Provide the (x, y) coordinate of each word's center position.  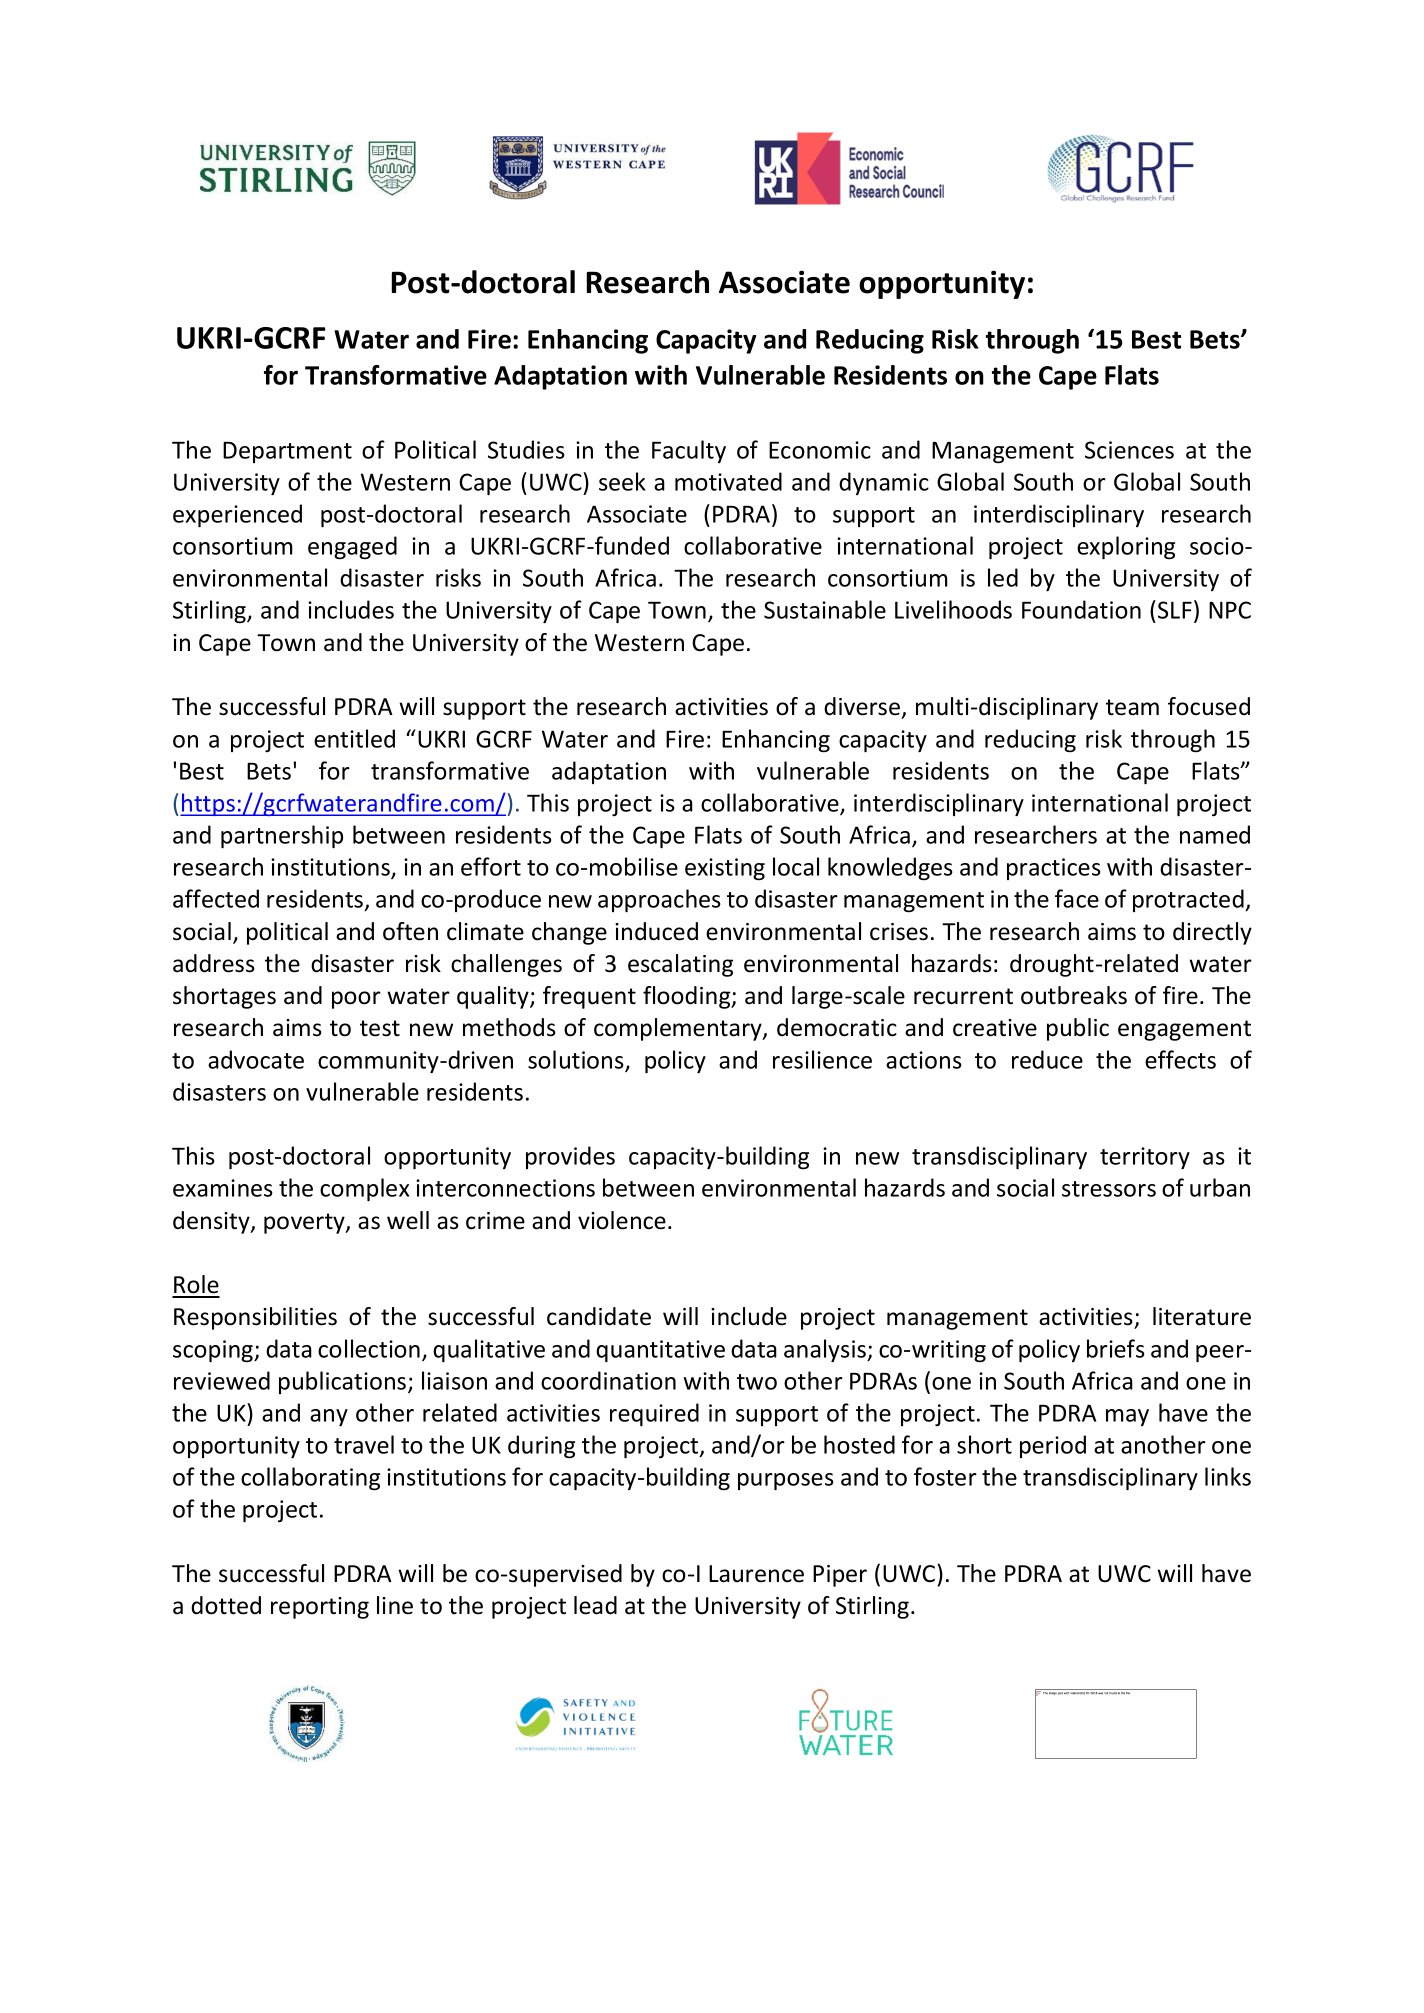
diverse (863, 707)
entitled (354, 738)
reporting (320, 1608)
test (380, 1028)
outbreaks (1074, 995)
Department (287, 452)
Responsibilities (255, 1318)
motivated (728, 481)
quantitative (660, 1351)
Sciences (1129, 450)
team (1132, 707)
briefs (1116, 1348)
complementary (679, 1029)
